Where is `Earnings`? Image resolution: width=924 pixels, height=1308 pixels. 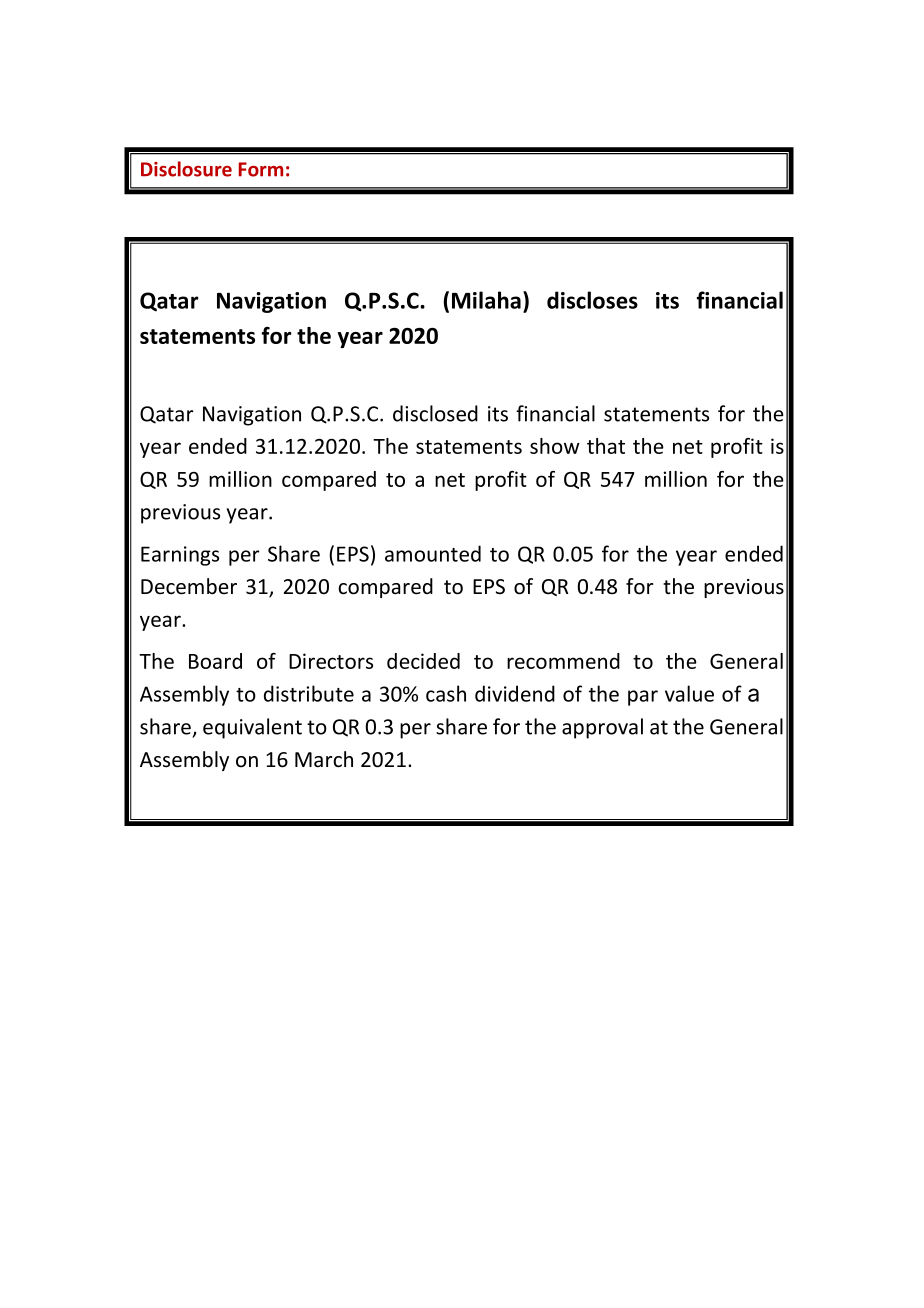 Earnings is located at coordinates (180, 556).
